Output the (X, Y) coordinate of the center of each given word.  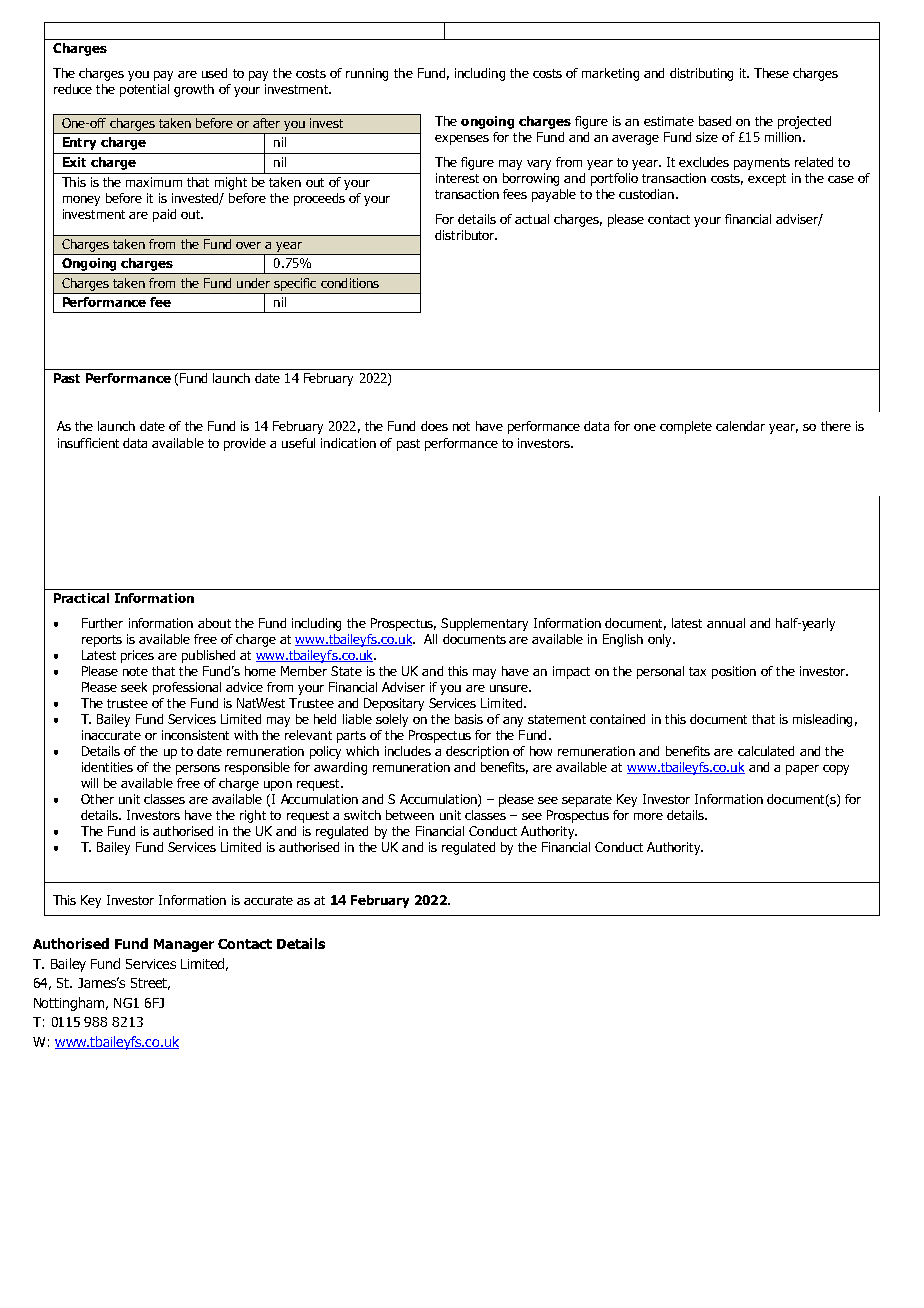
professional (187, 688)
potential (144, 90)
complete (686, 427)
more (648, 816)
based (715, 121)
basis (469, 719)
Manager (184, 945)
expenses (462, 140)
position (734, 672)
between (410, 815)
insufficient (88, 443)
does (434, 426)
